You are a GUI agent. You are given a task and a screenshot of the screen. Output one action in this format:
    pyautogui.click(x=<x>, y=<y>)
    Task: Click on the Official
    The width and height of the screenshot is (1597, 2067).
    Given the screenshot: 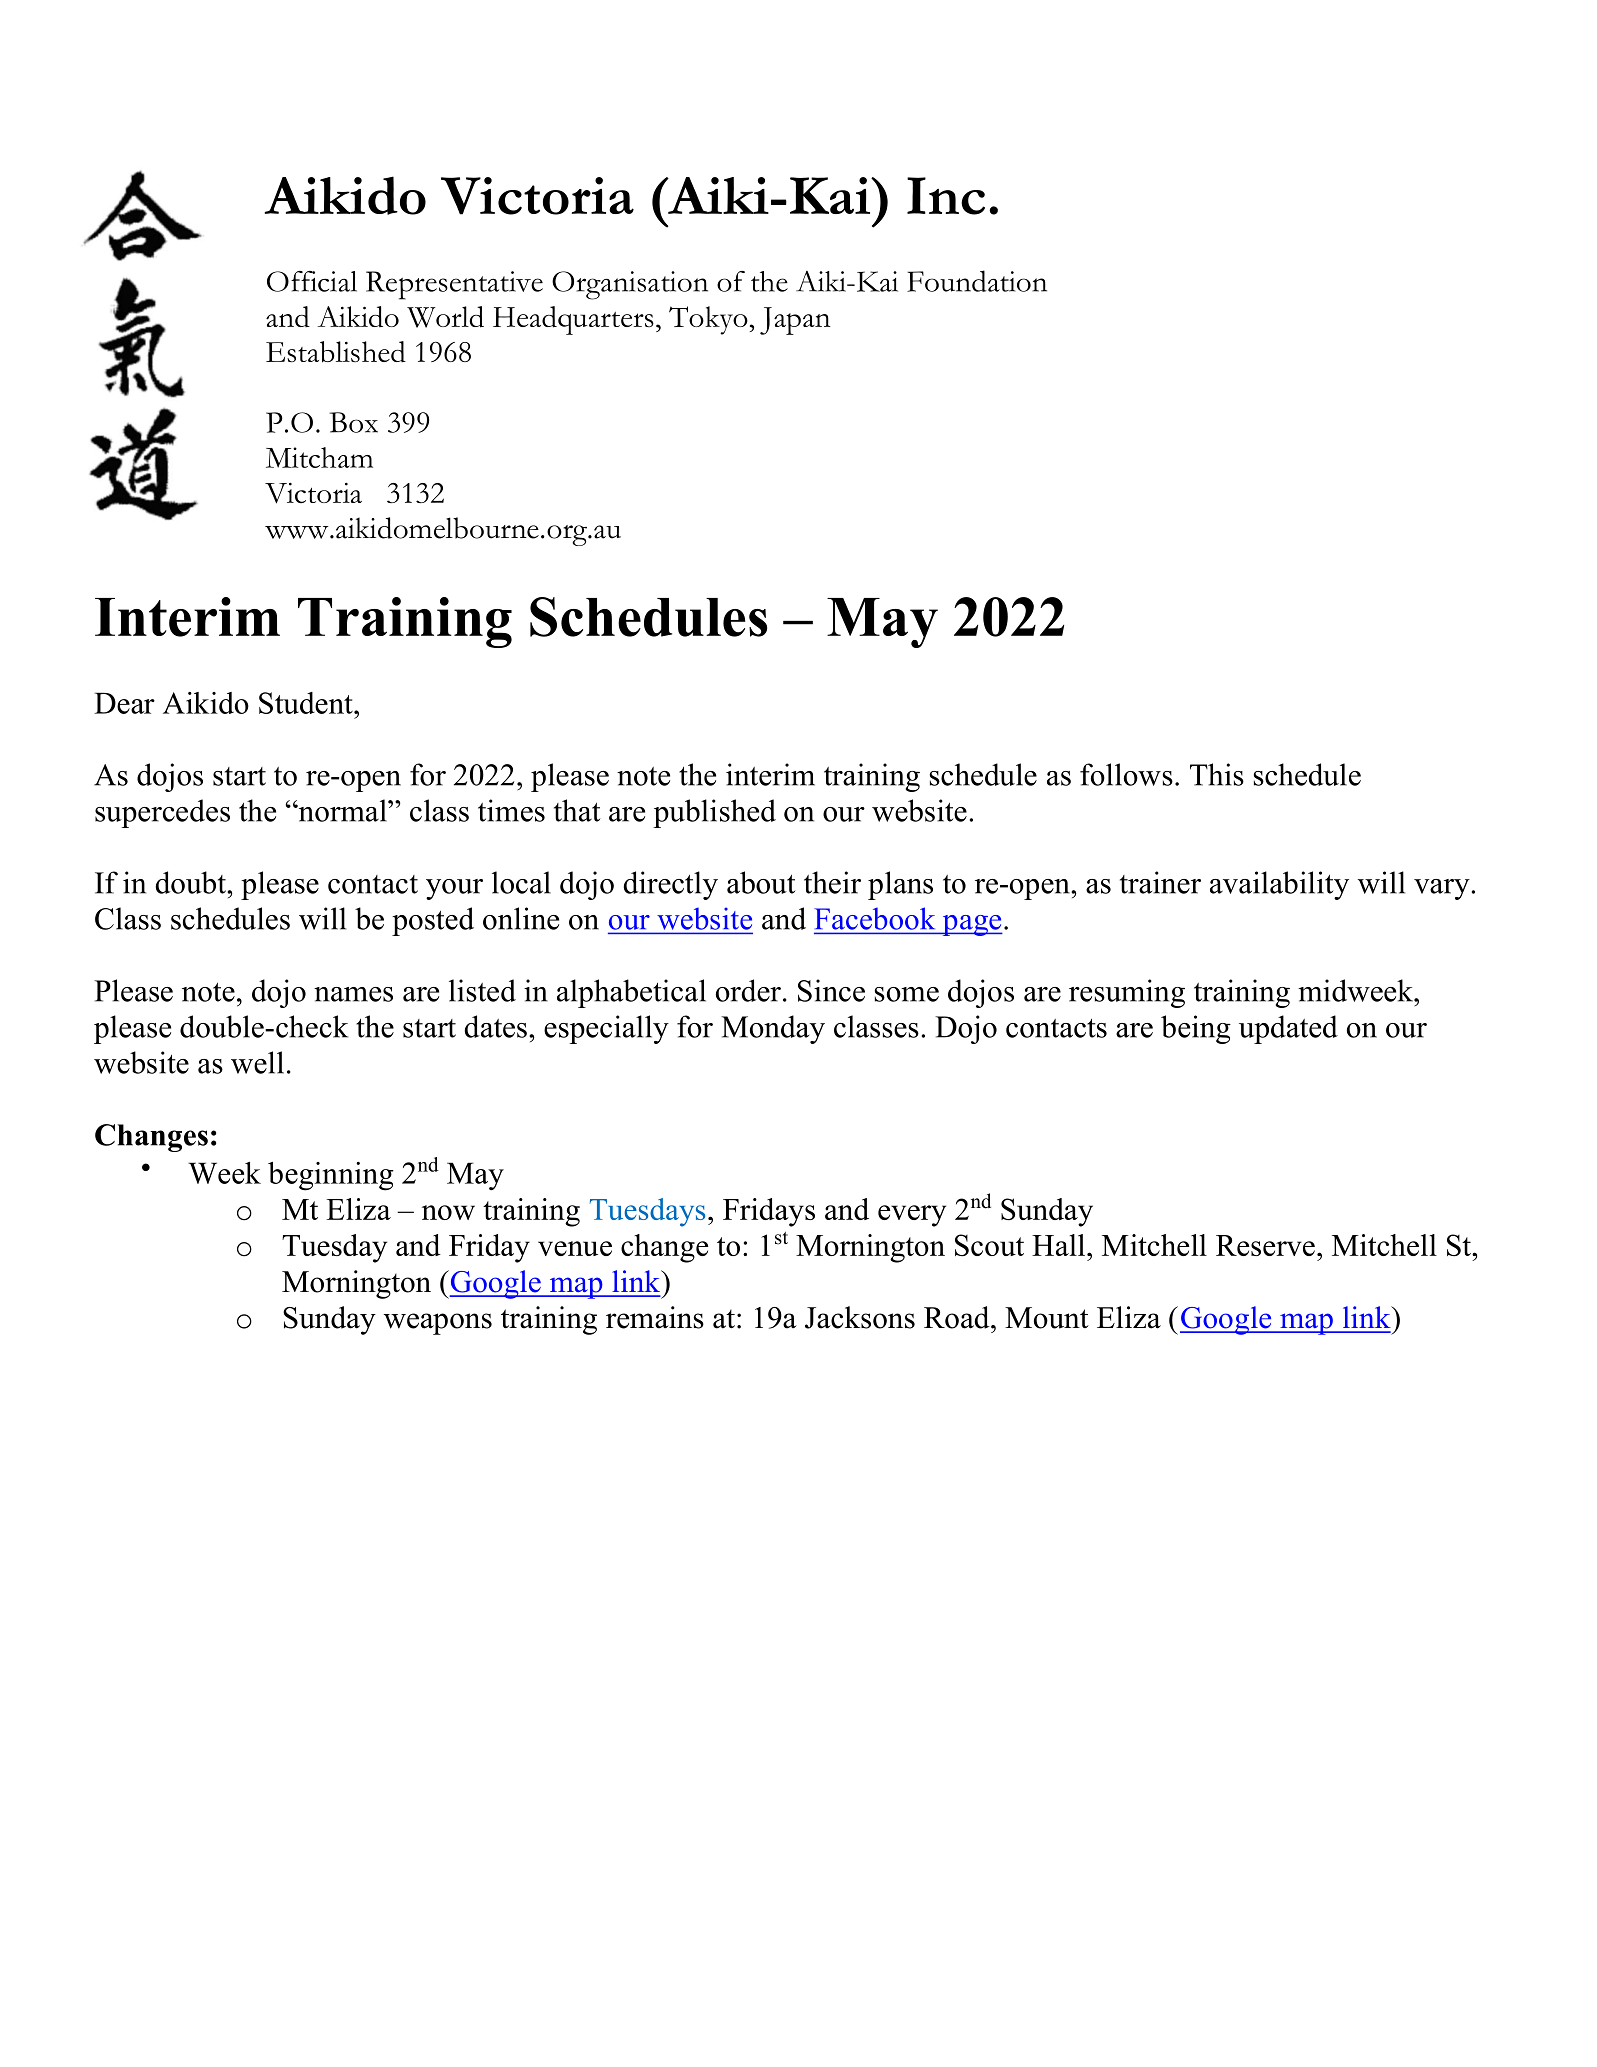 What is the action you would take?
    pyautogui.click(x=312, y=281)
